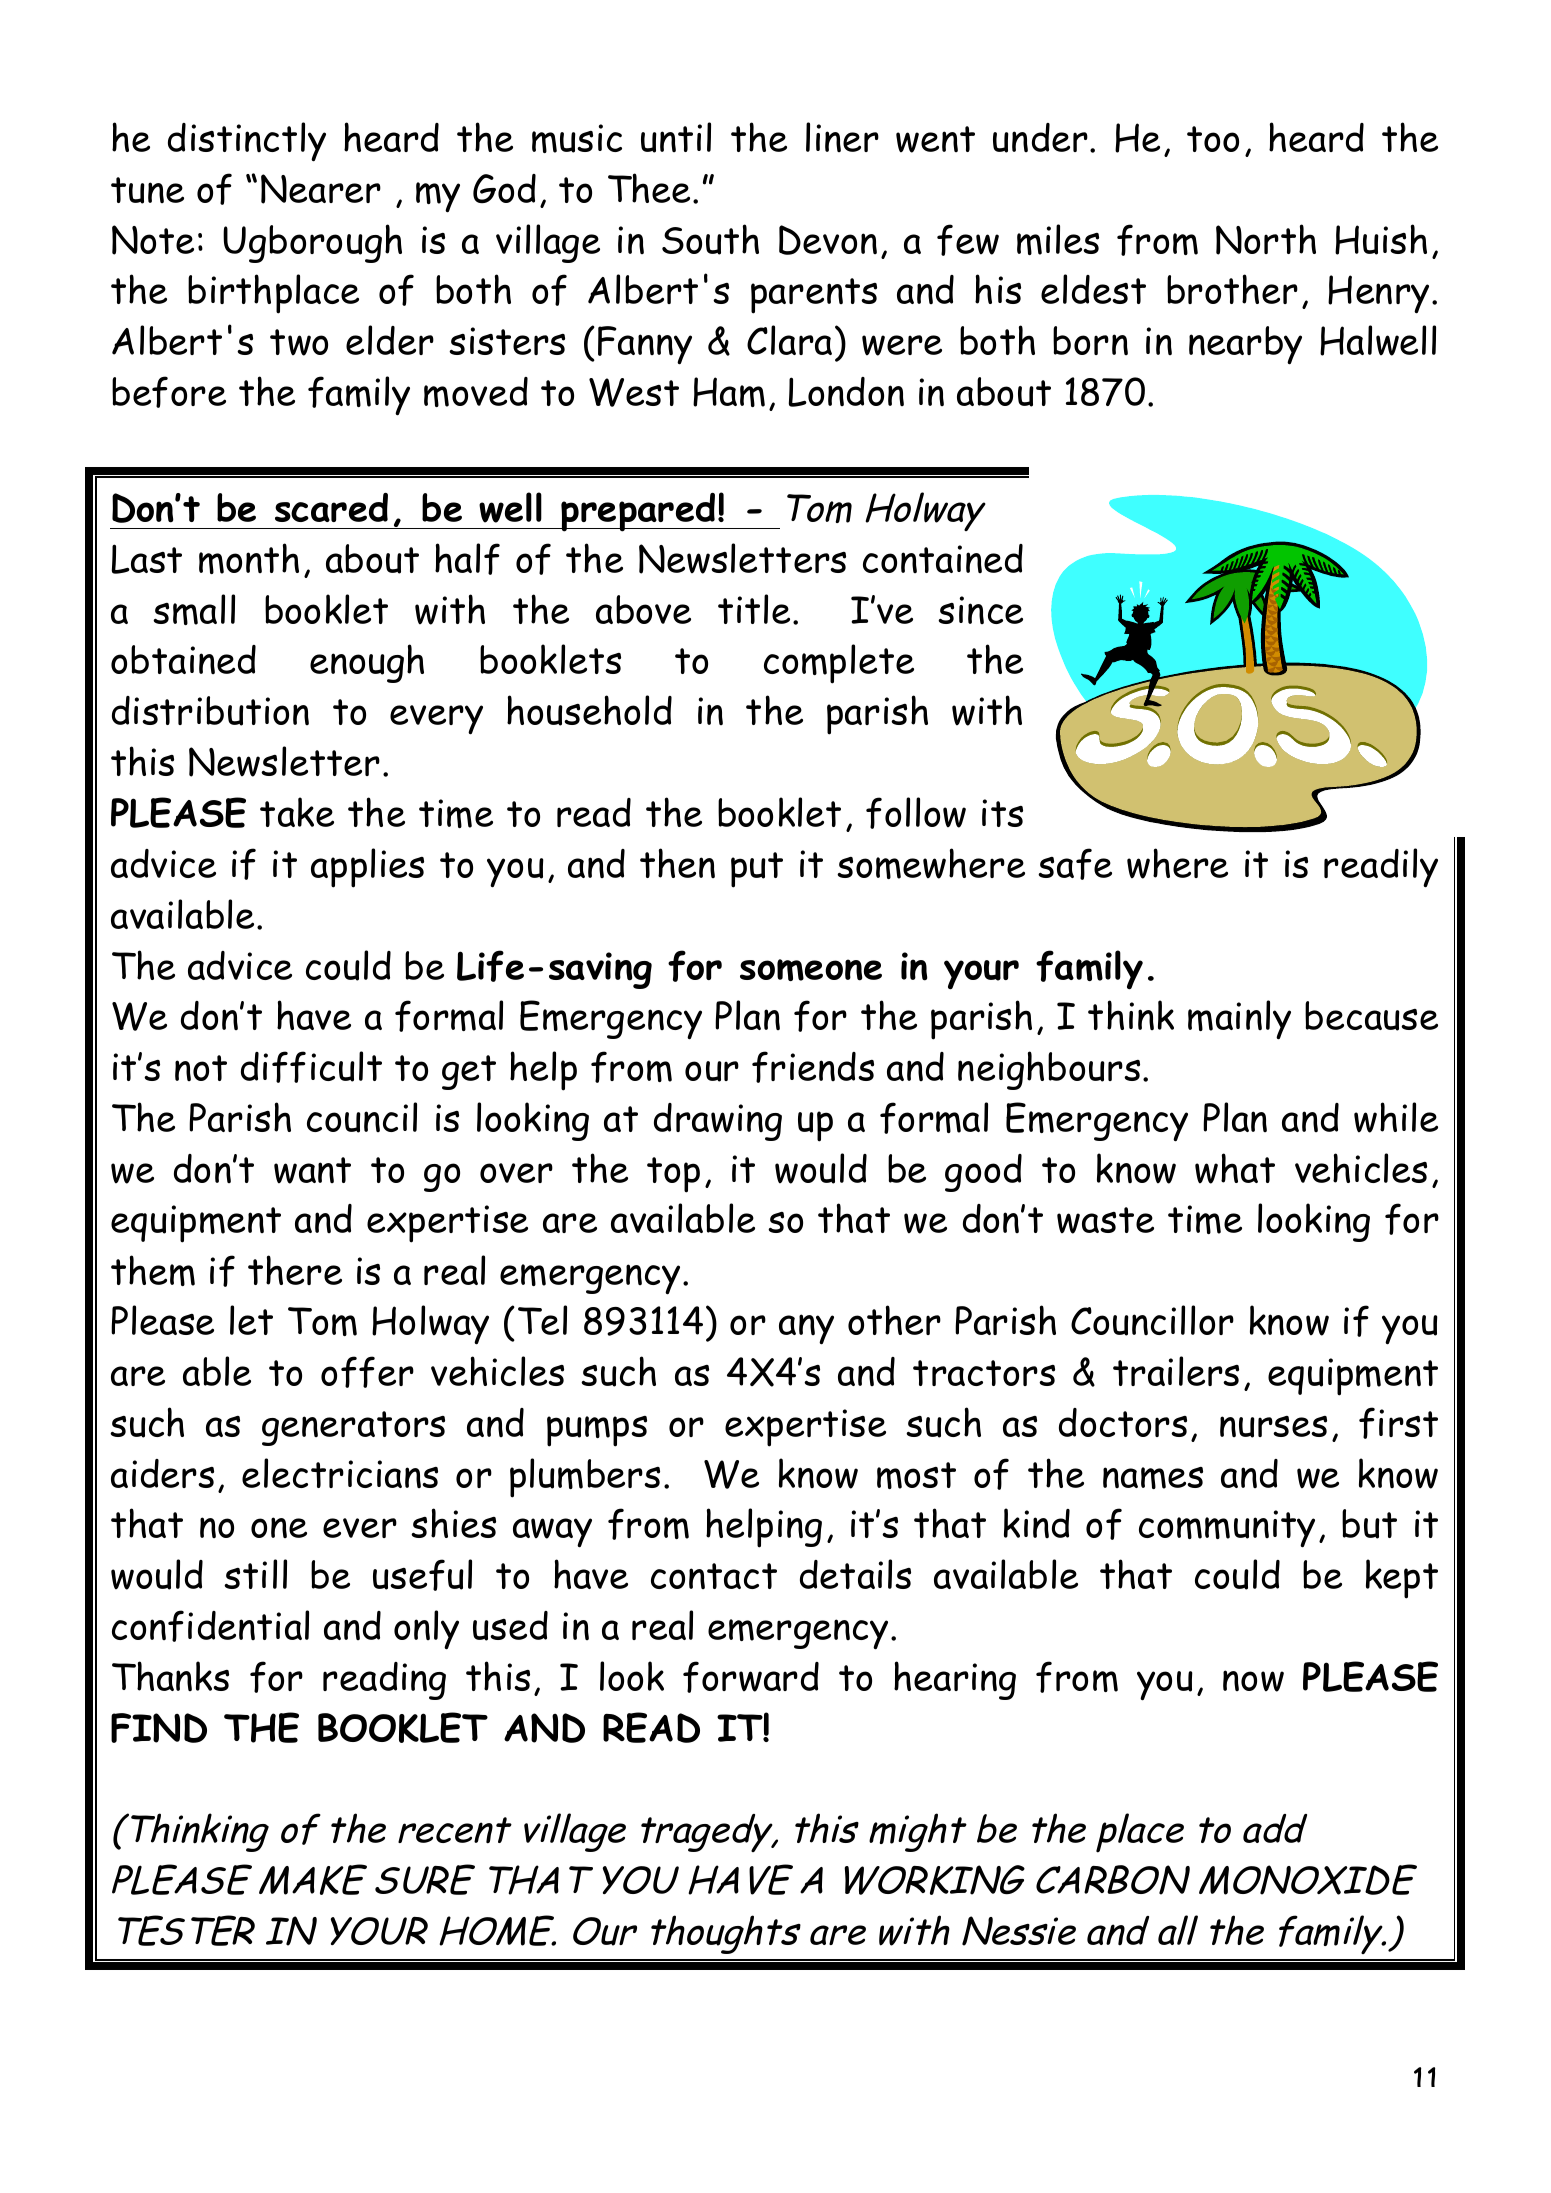  Describe the element at coordinates (751, 1677) in the screenshot. I see `forward` at that location.
